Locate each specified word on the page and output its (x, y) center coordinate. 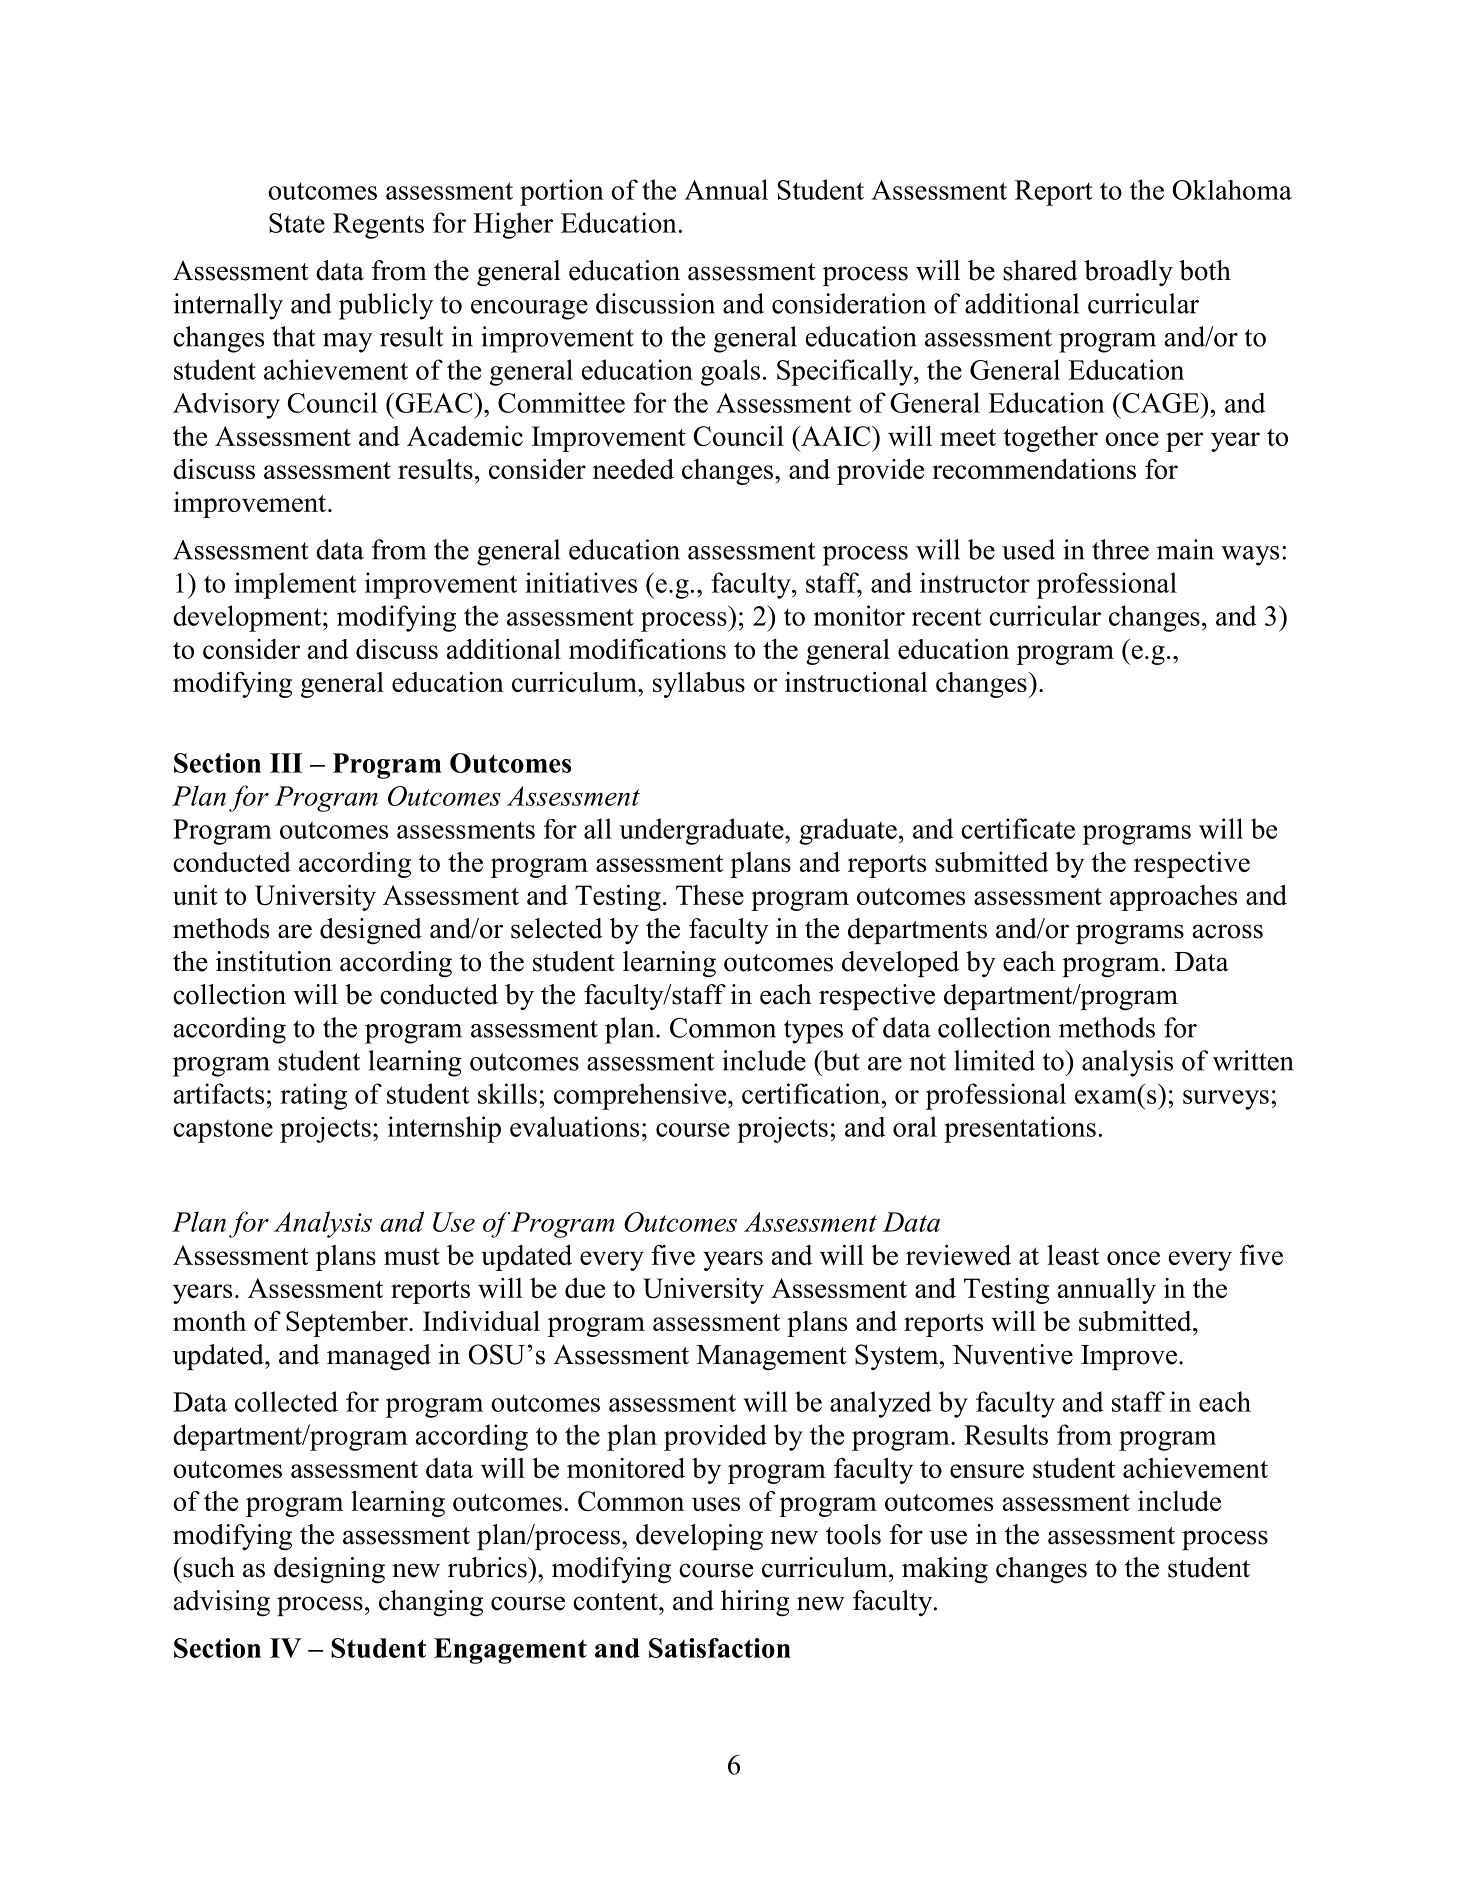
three (1120, 549)
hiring (755, 1603)
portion (562, 192)
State (297, 223)
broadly (1128, 273)
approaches (1173, 898)
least (1073, 1255)
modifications (647, 649)
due (585, 1288)
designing (329, 1570)
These (710, 895)
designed (371, 931)
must (412, 1256)
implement (295, 585)
